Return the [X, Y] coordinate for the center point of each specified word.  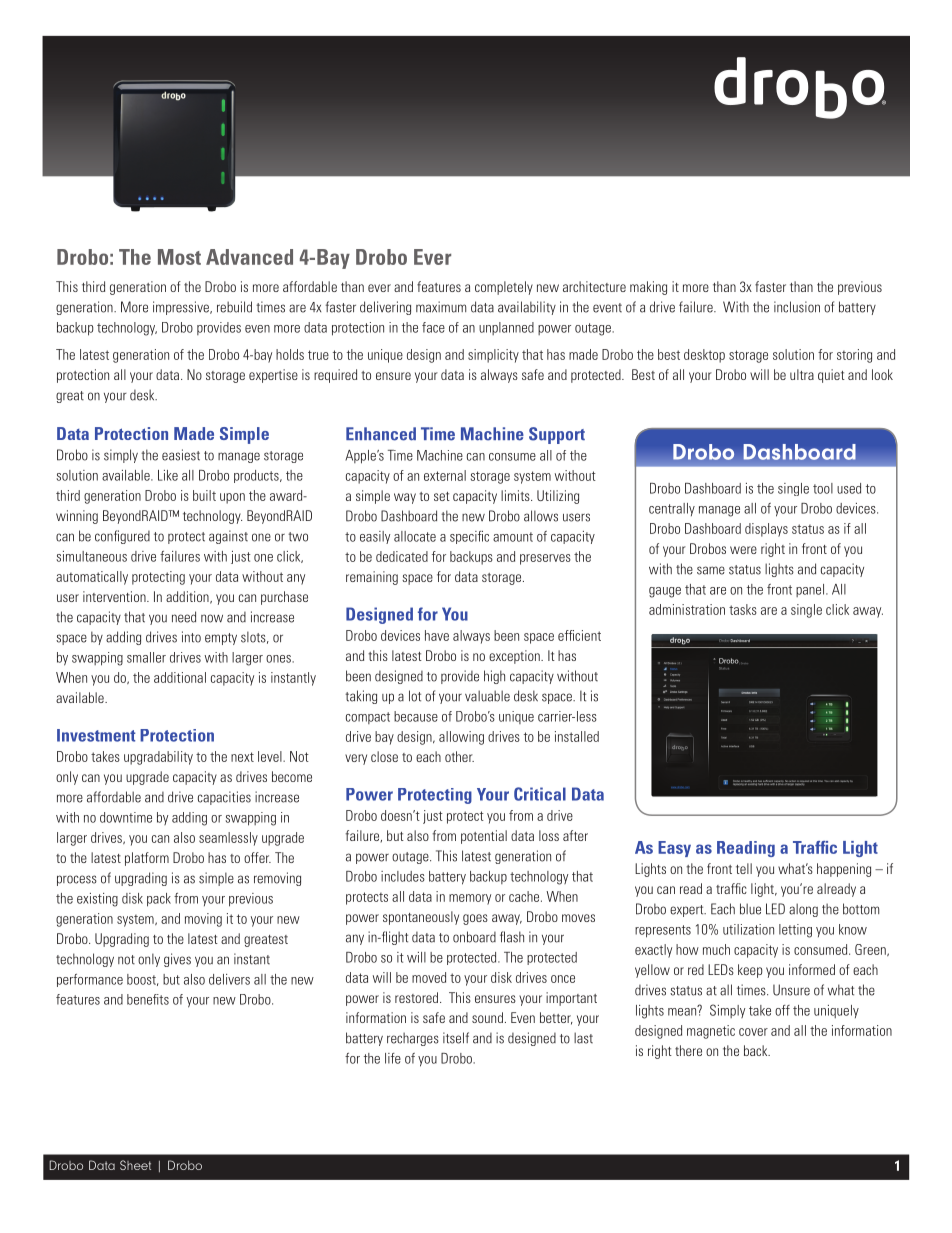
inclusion [797, 307]
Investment [96, 735]
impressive [182, 308]
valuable [487, 696]
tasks [743, 609]
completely [504, 288]
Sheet [135, 1165]
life [393, 1058]
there [688, 1050]
